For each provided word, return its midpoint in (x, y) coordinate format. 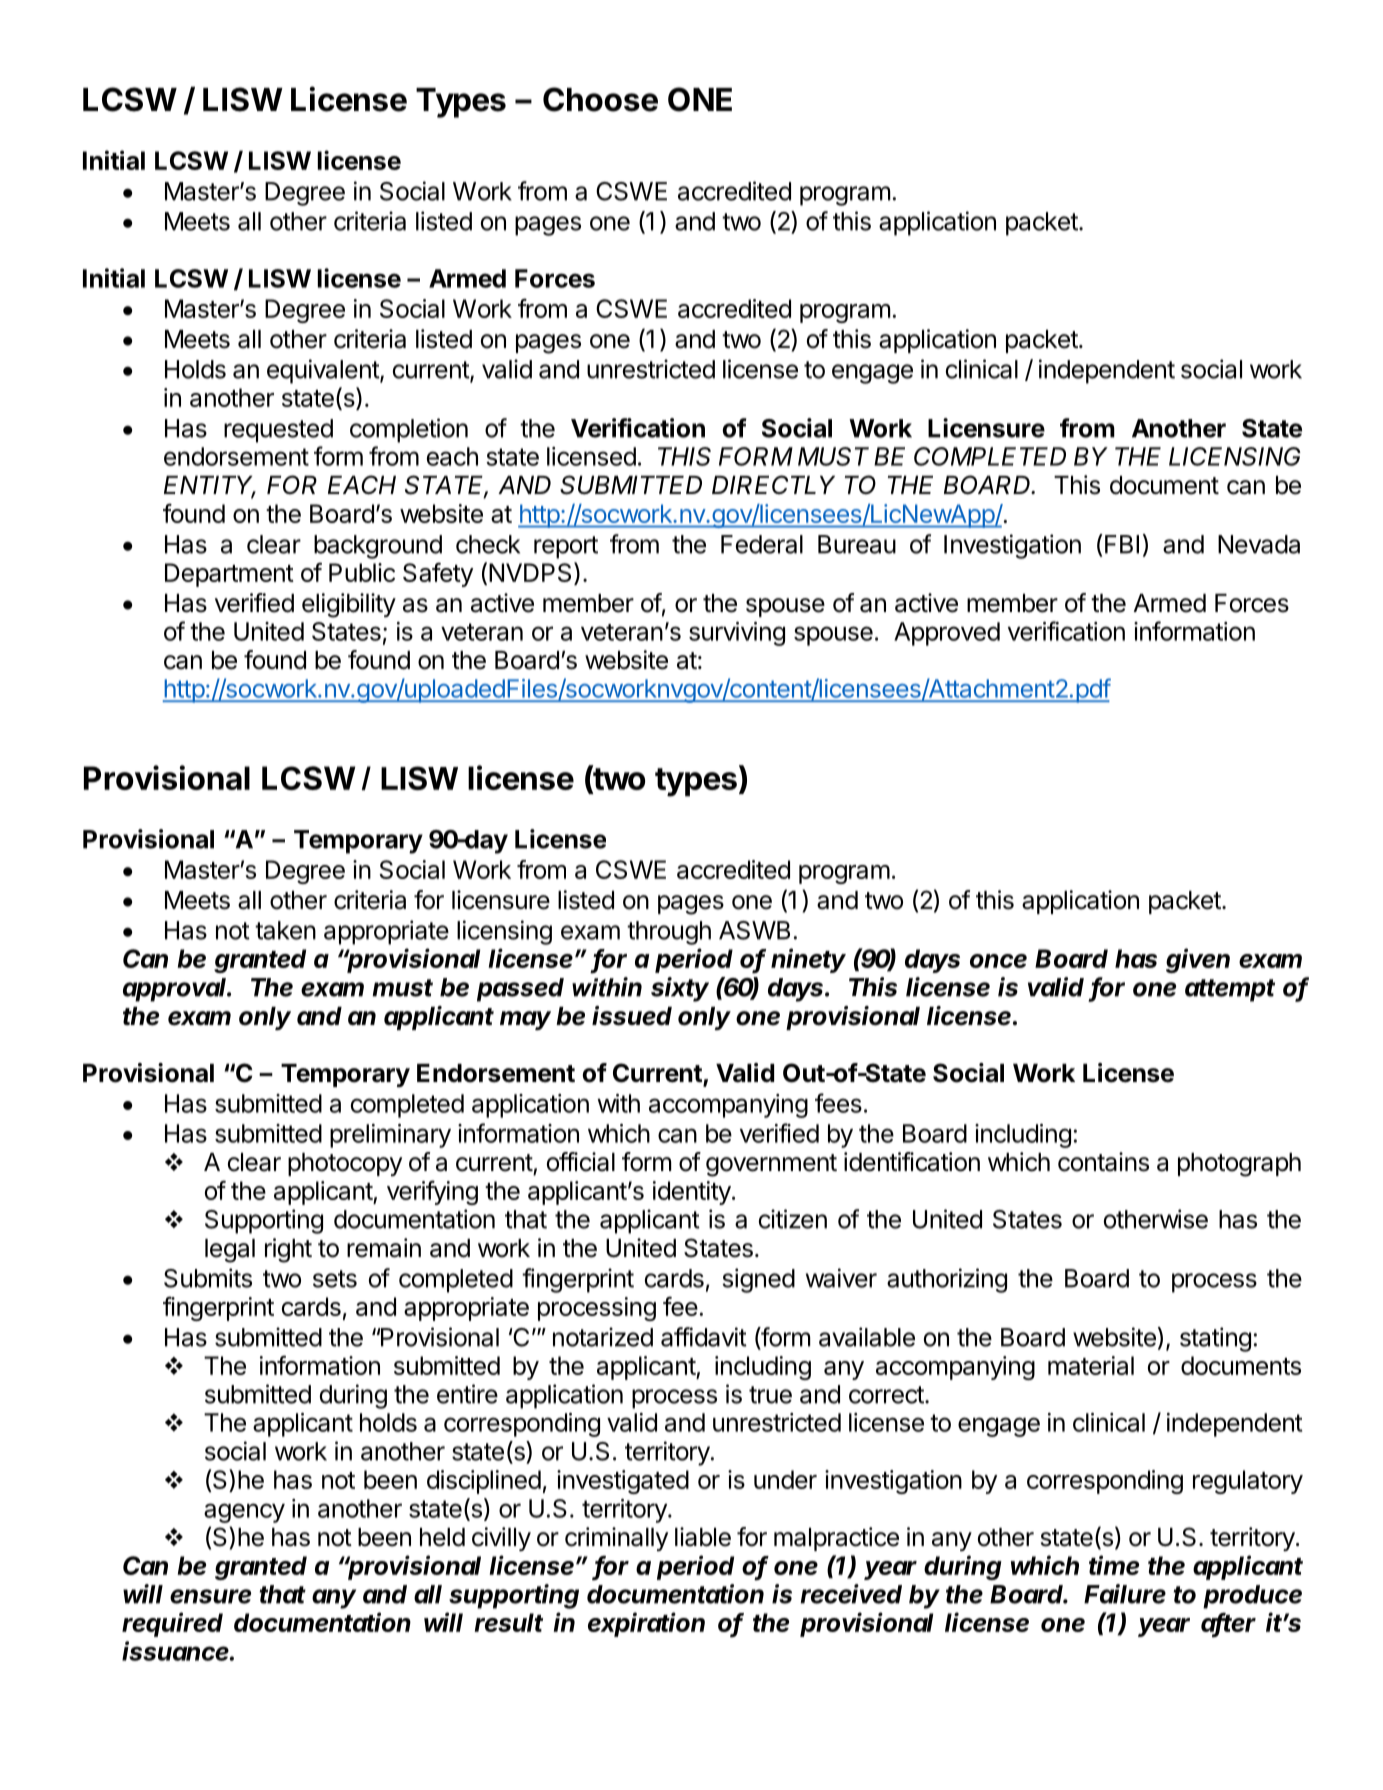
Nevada (1259, 544)
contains (1103, 1162)
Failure (1125, 1594)
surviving (737, 634)
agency (244, 1513)
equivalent (324, 371)
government (771, 1165)
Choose (600, 99)
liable (703, 1537)
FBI (1122, 544)
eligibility (349, 605)
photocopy (345, 1164)
